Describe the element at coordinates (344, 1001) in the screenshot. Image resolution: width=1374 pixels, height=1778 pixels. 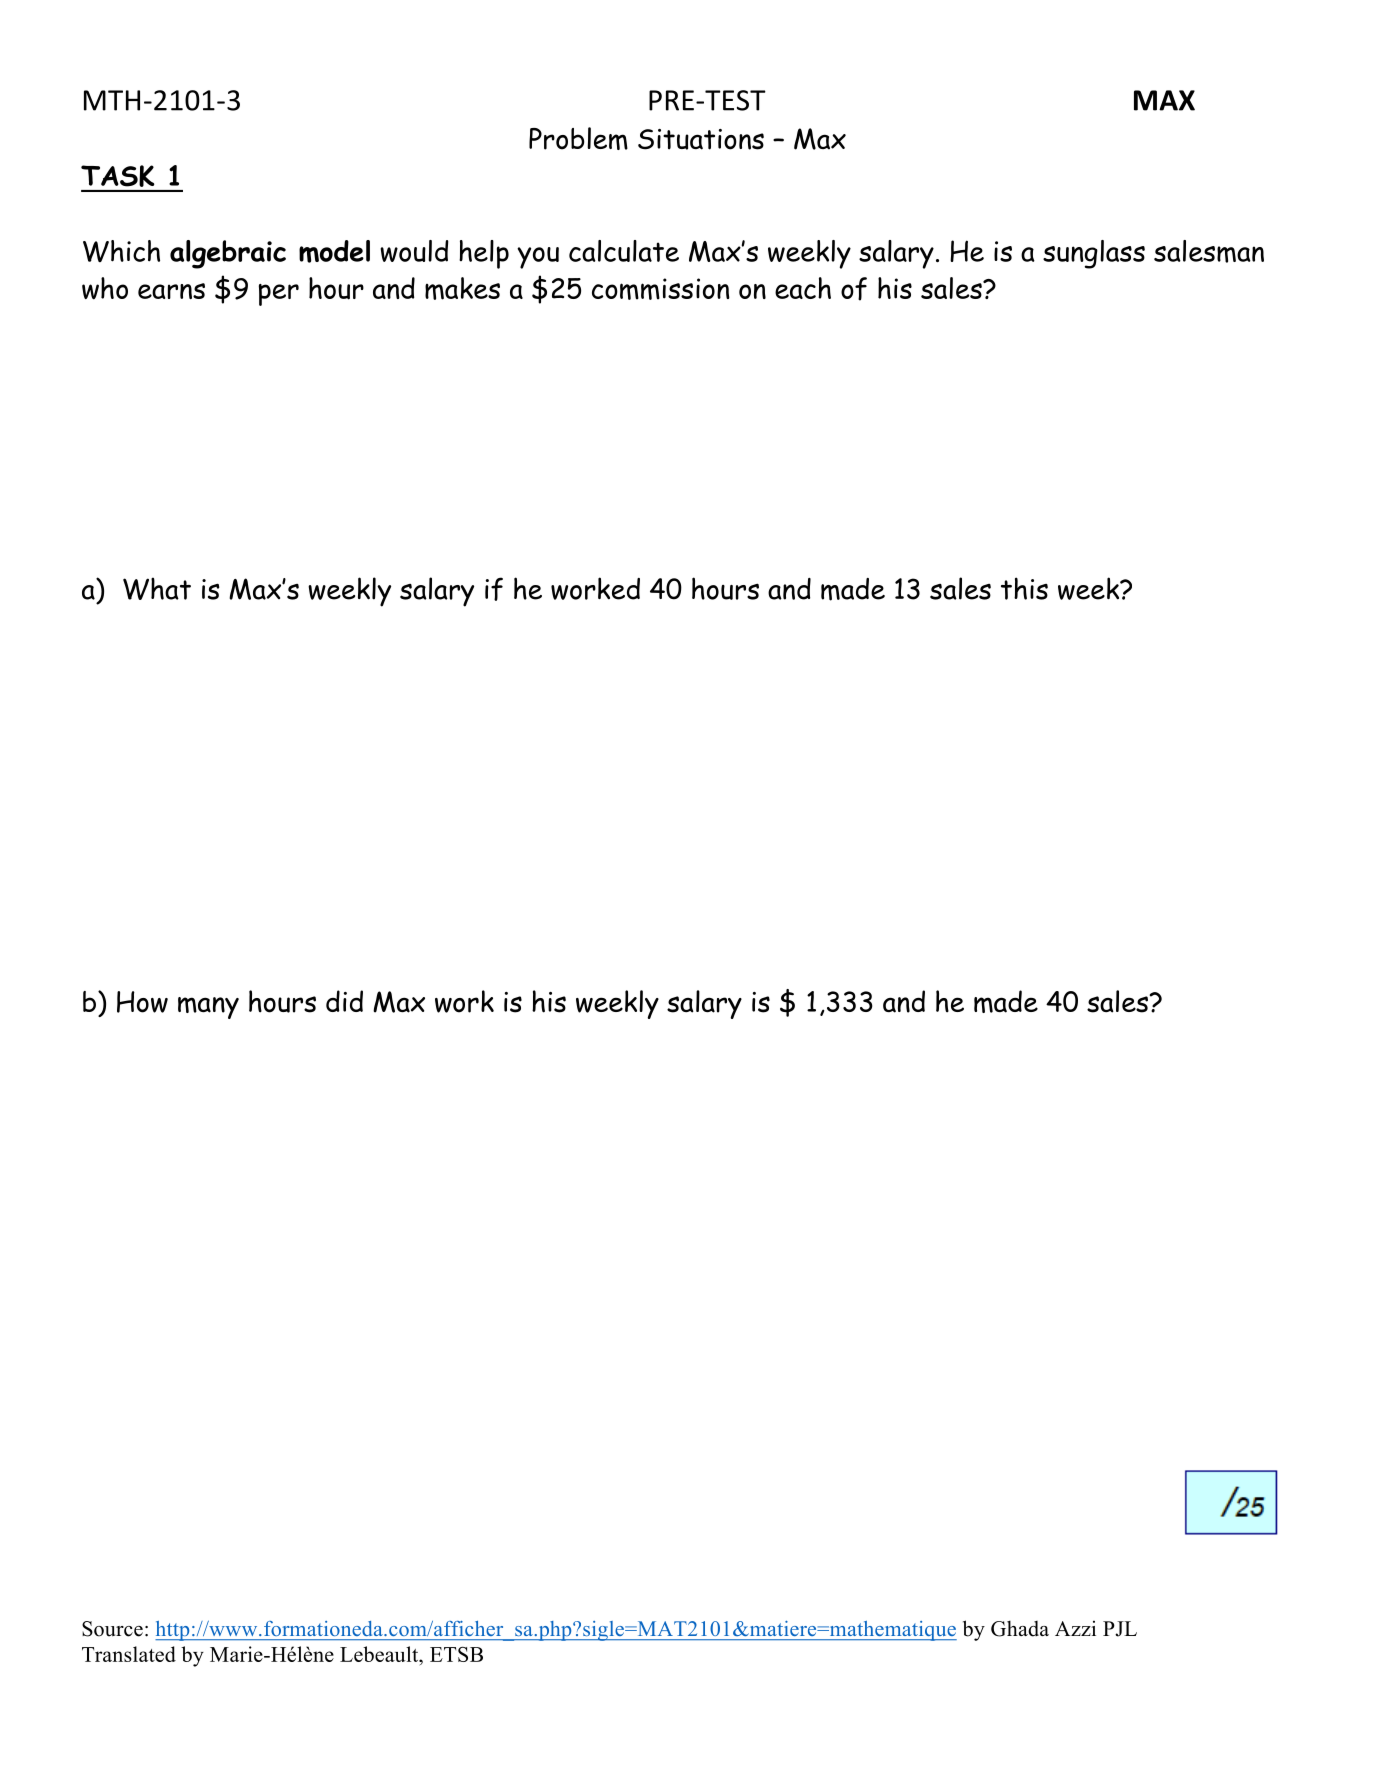
I see `did` at that location.
